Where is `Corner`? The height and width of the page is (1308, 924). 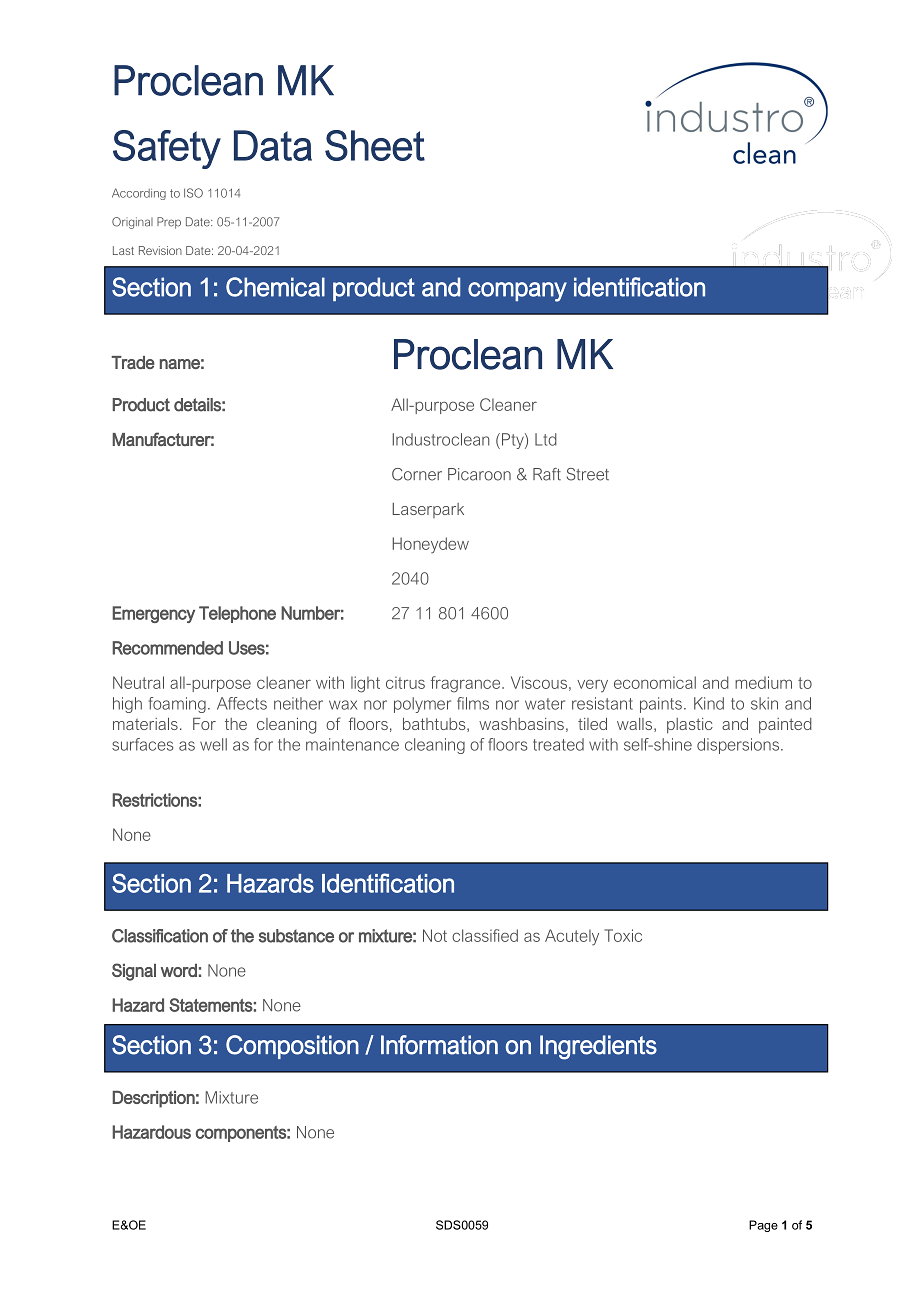
Corner is located at coordinates (417, 474).
